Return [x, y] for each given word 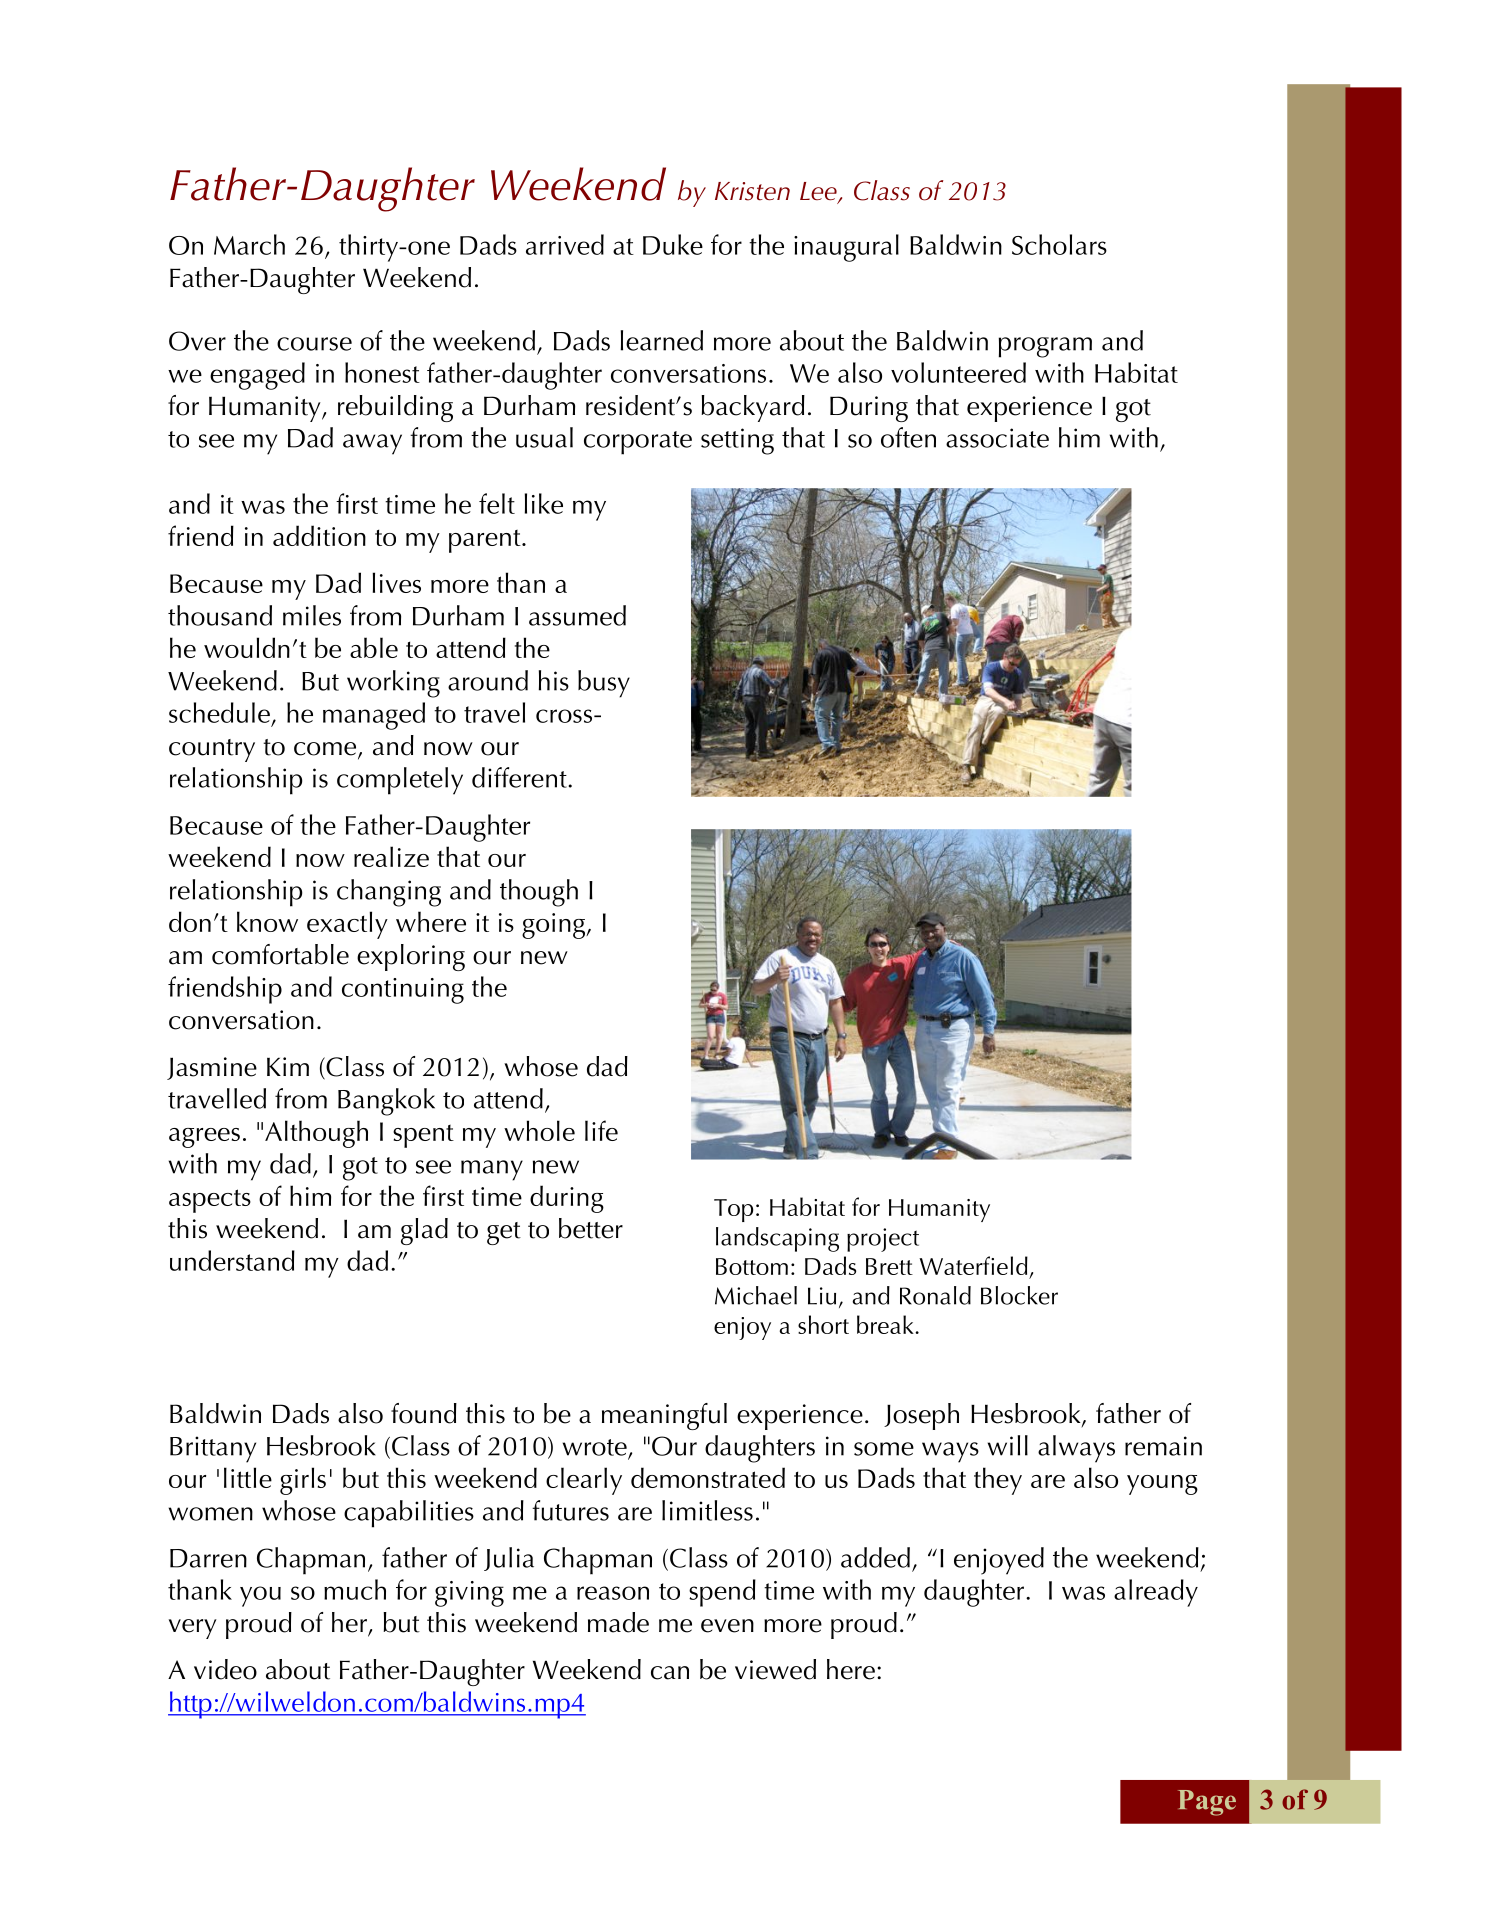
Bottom [752, 1266]
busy [604, 684]
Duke [673, 244]
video [225, 1669]
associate [997, 438]
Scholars [1059, 244]
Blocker [1019, 1295]
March [249, 244]
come [326, 750]
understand [232, 1260]
